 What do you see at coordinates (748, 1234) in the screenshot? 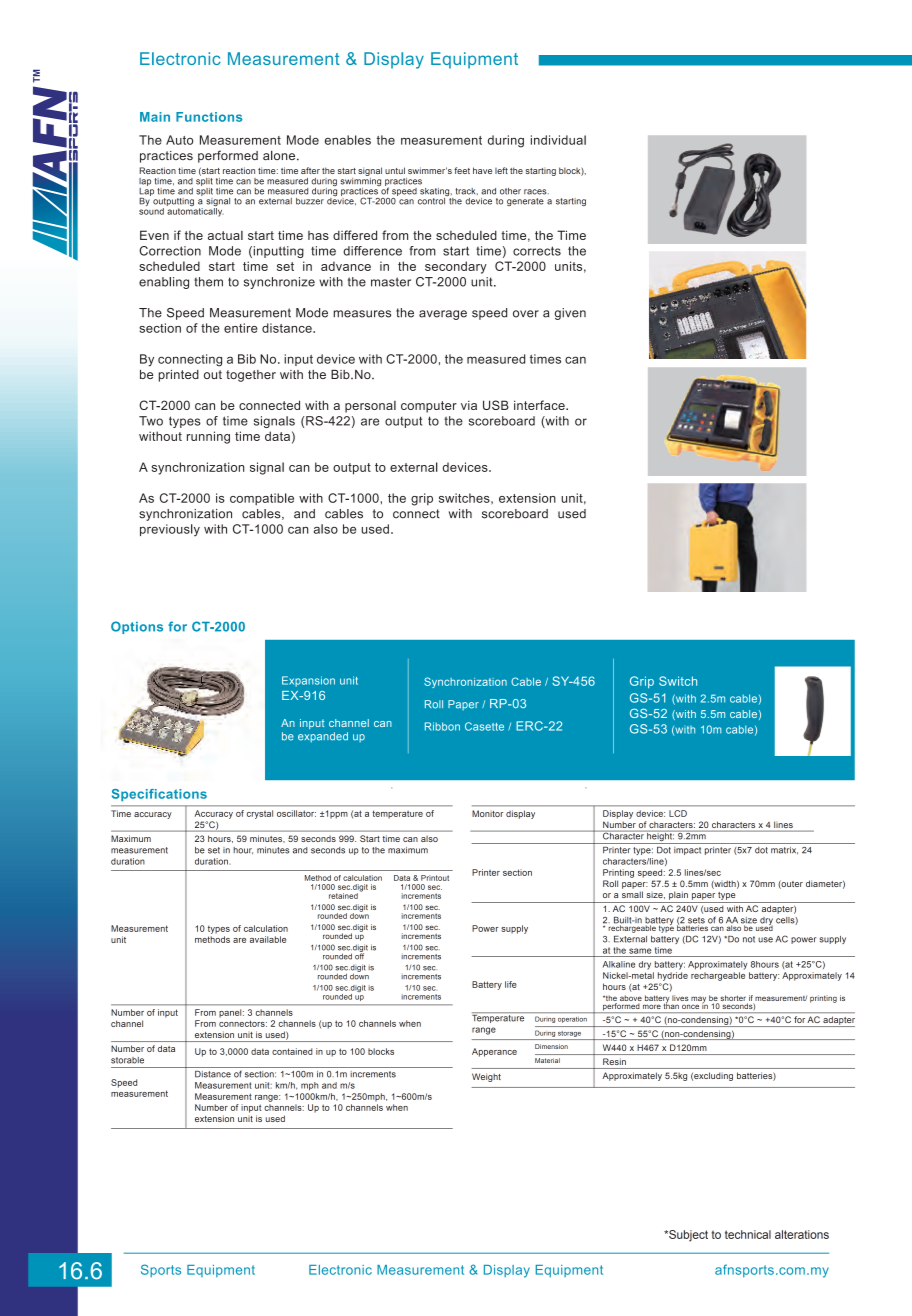
I see `technical` at bounding box center [748, 1234].
